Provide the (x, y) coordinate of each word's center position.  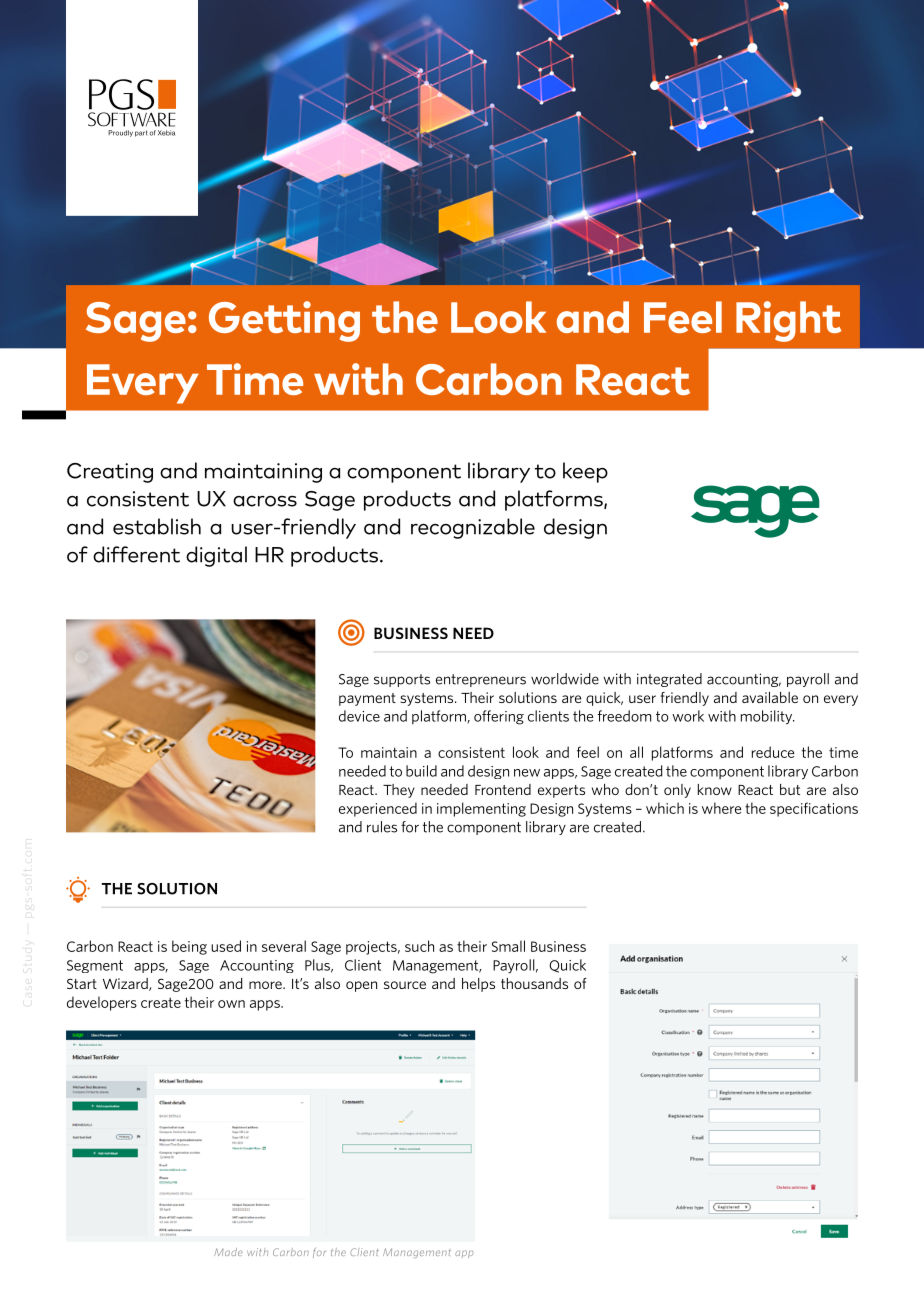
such (419, 946)
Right (788, 321)
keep (585, 472)
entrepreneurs (481, 680)
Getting (284, 321)
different (136, 554)
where (721, 808)
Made (228, 1252)
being (189, 947)
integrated (669, 680)
